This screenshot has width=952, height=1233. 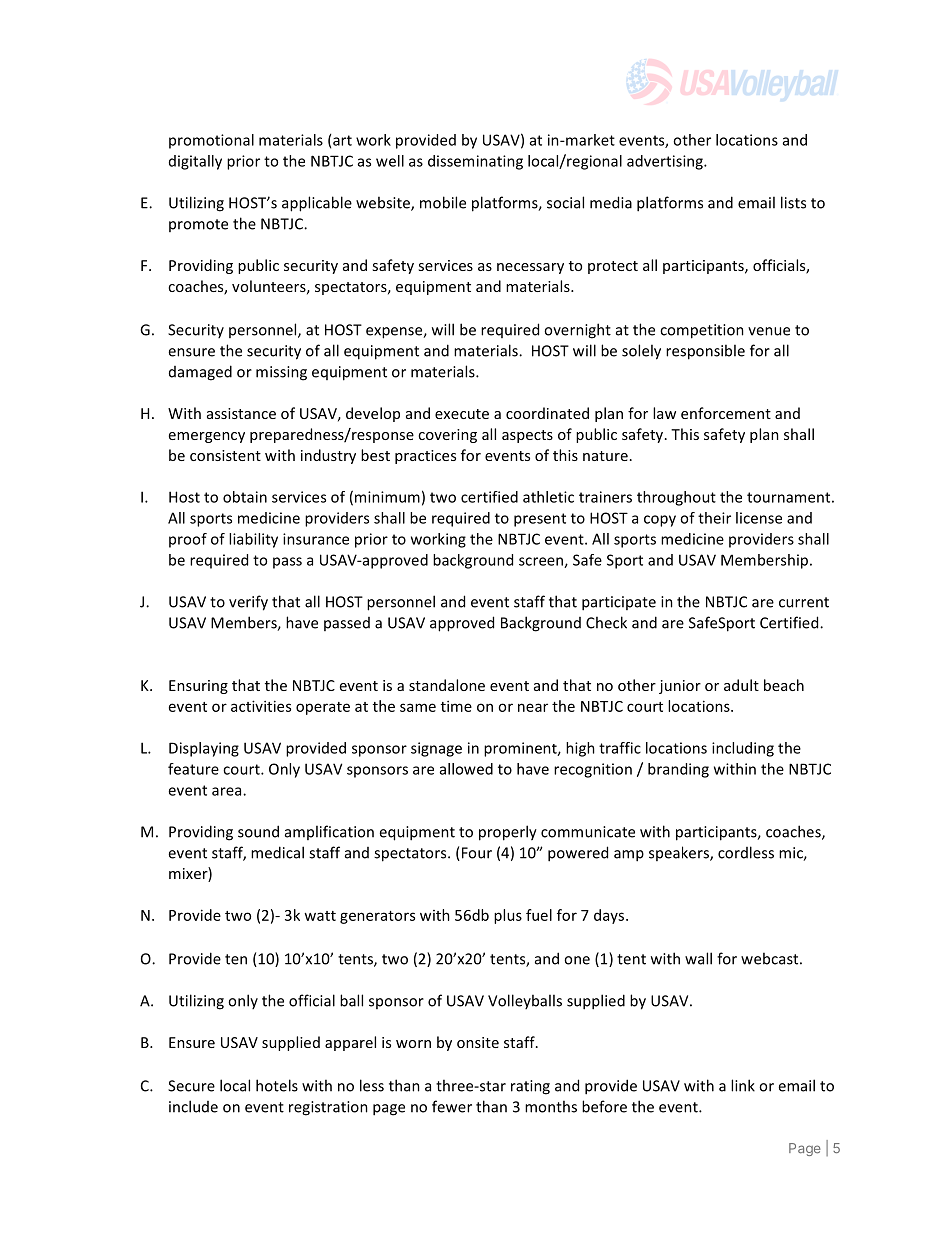 I want to click on promotional, so click(x=211, y=141).
